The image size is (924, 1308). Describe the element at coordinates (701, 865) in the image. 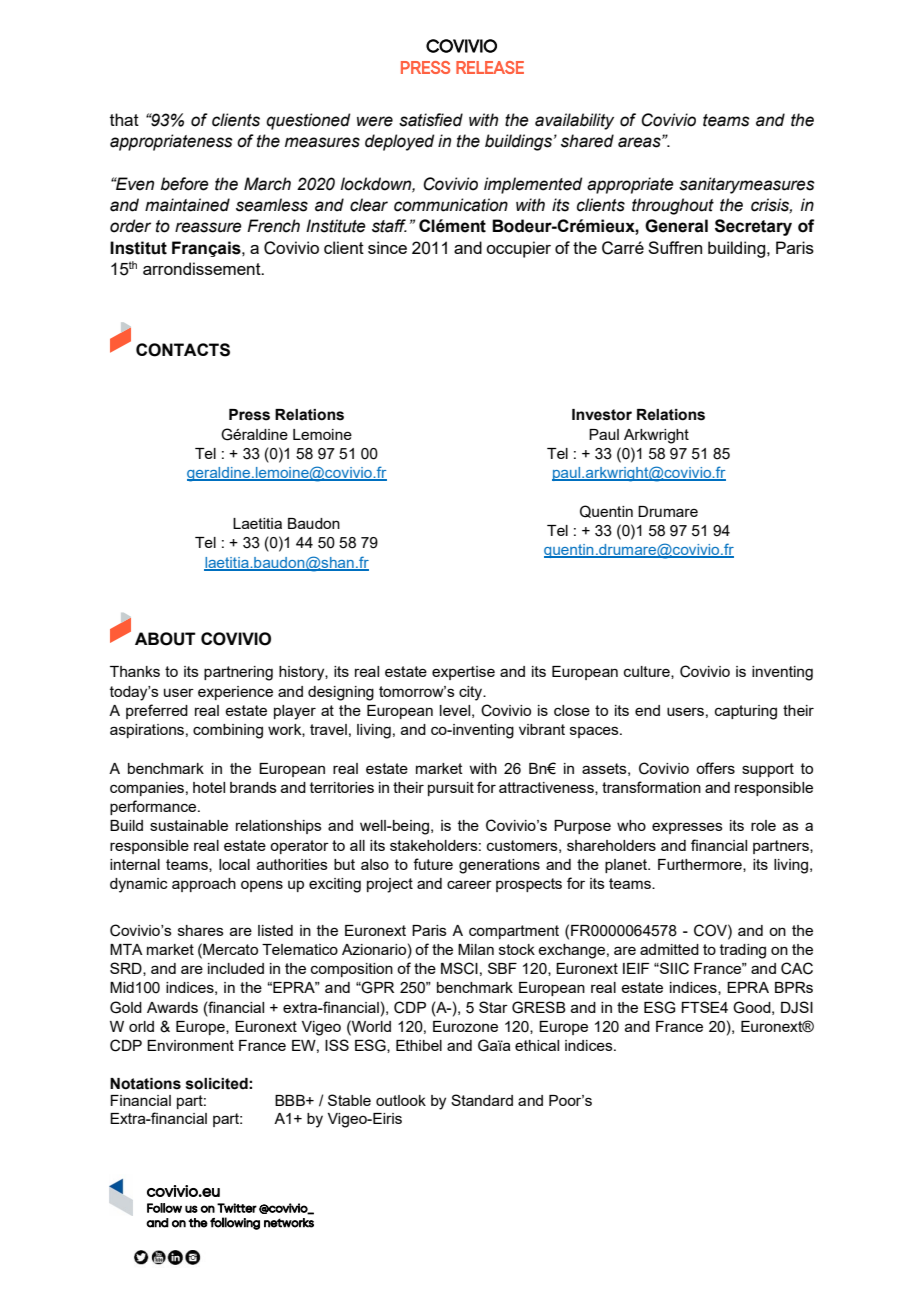

I see `Furthermore` at that location.
